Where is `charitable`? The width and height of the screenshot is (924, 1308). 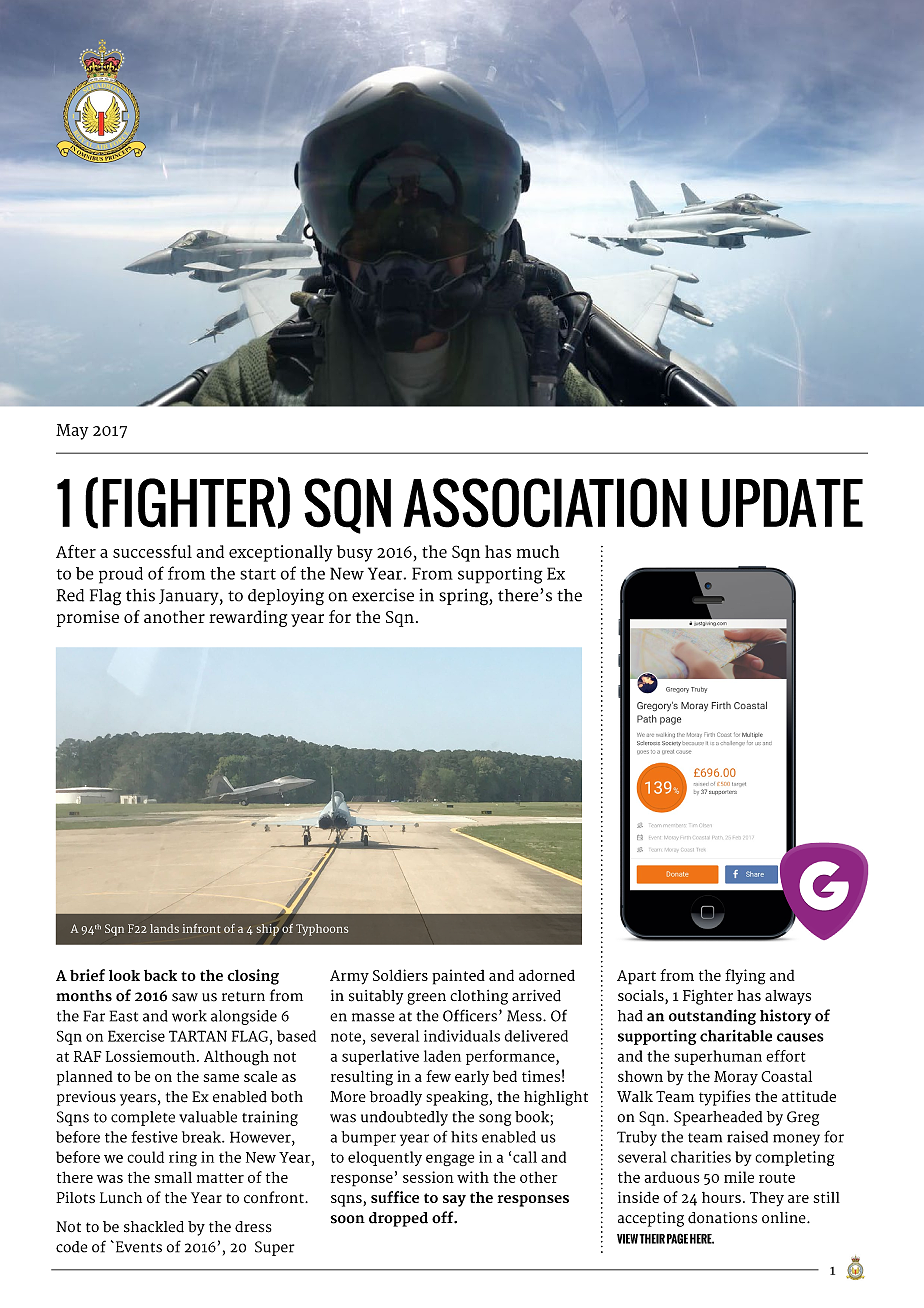
charitable is located at coordinates (736, 1036).
